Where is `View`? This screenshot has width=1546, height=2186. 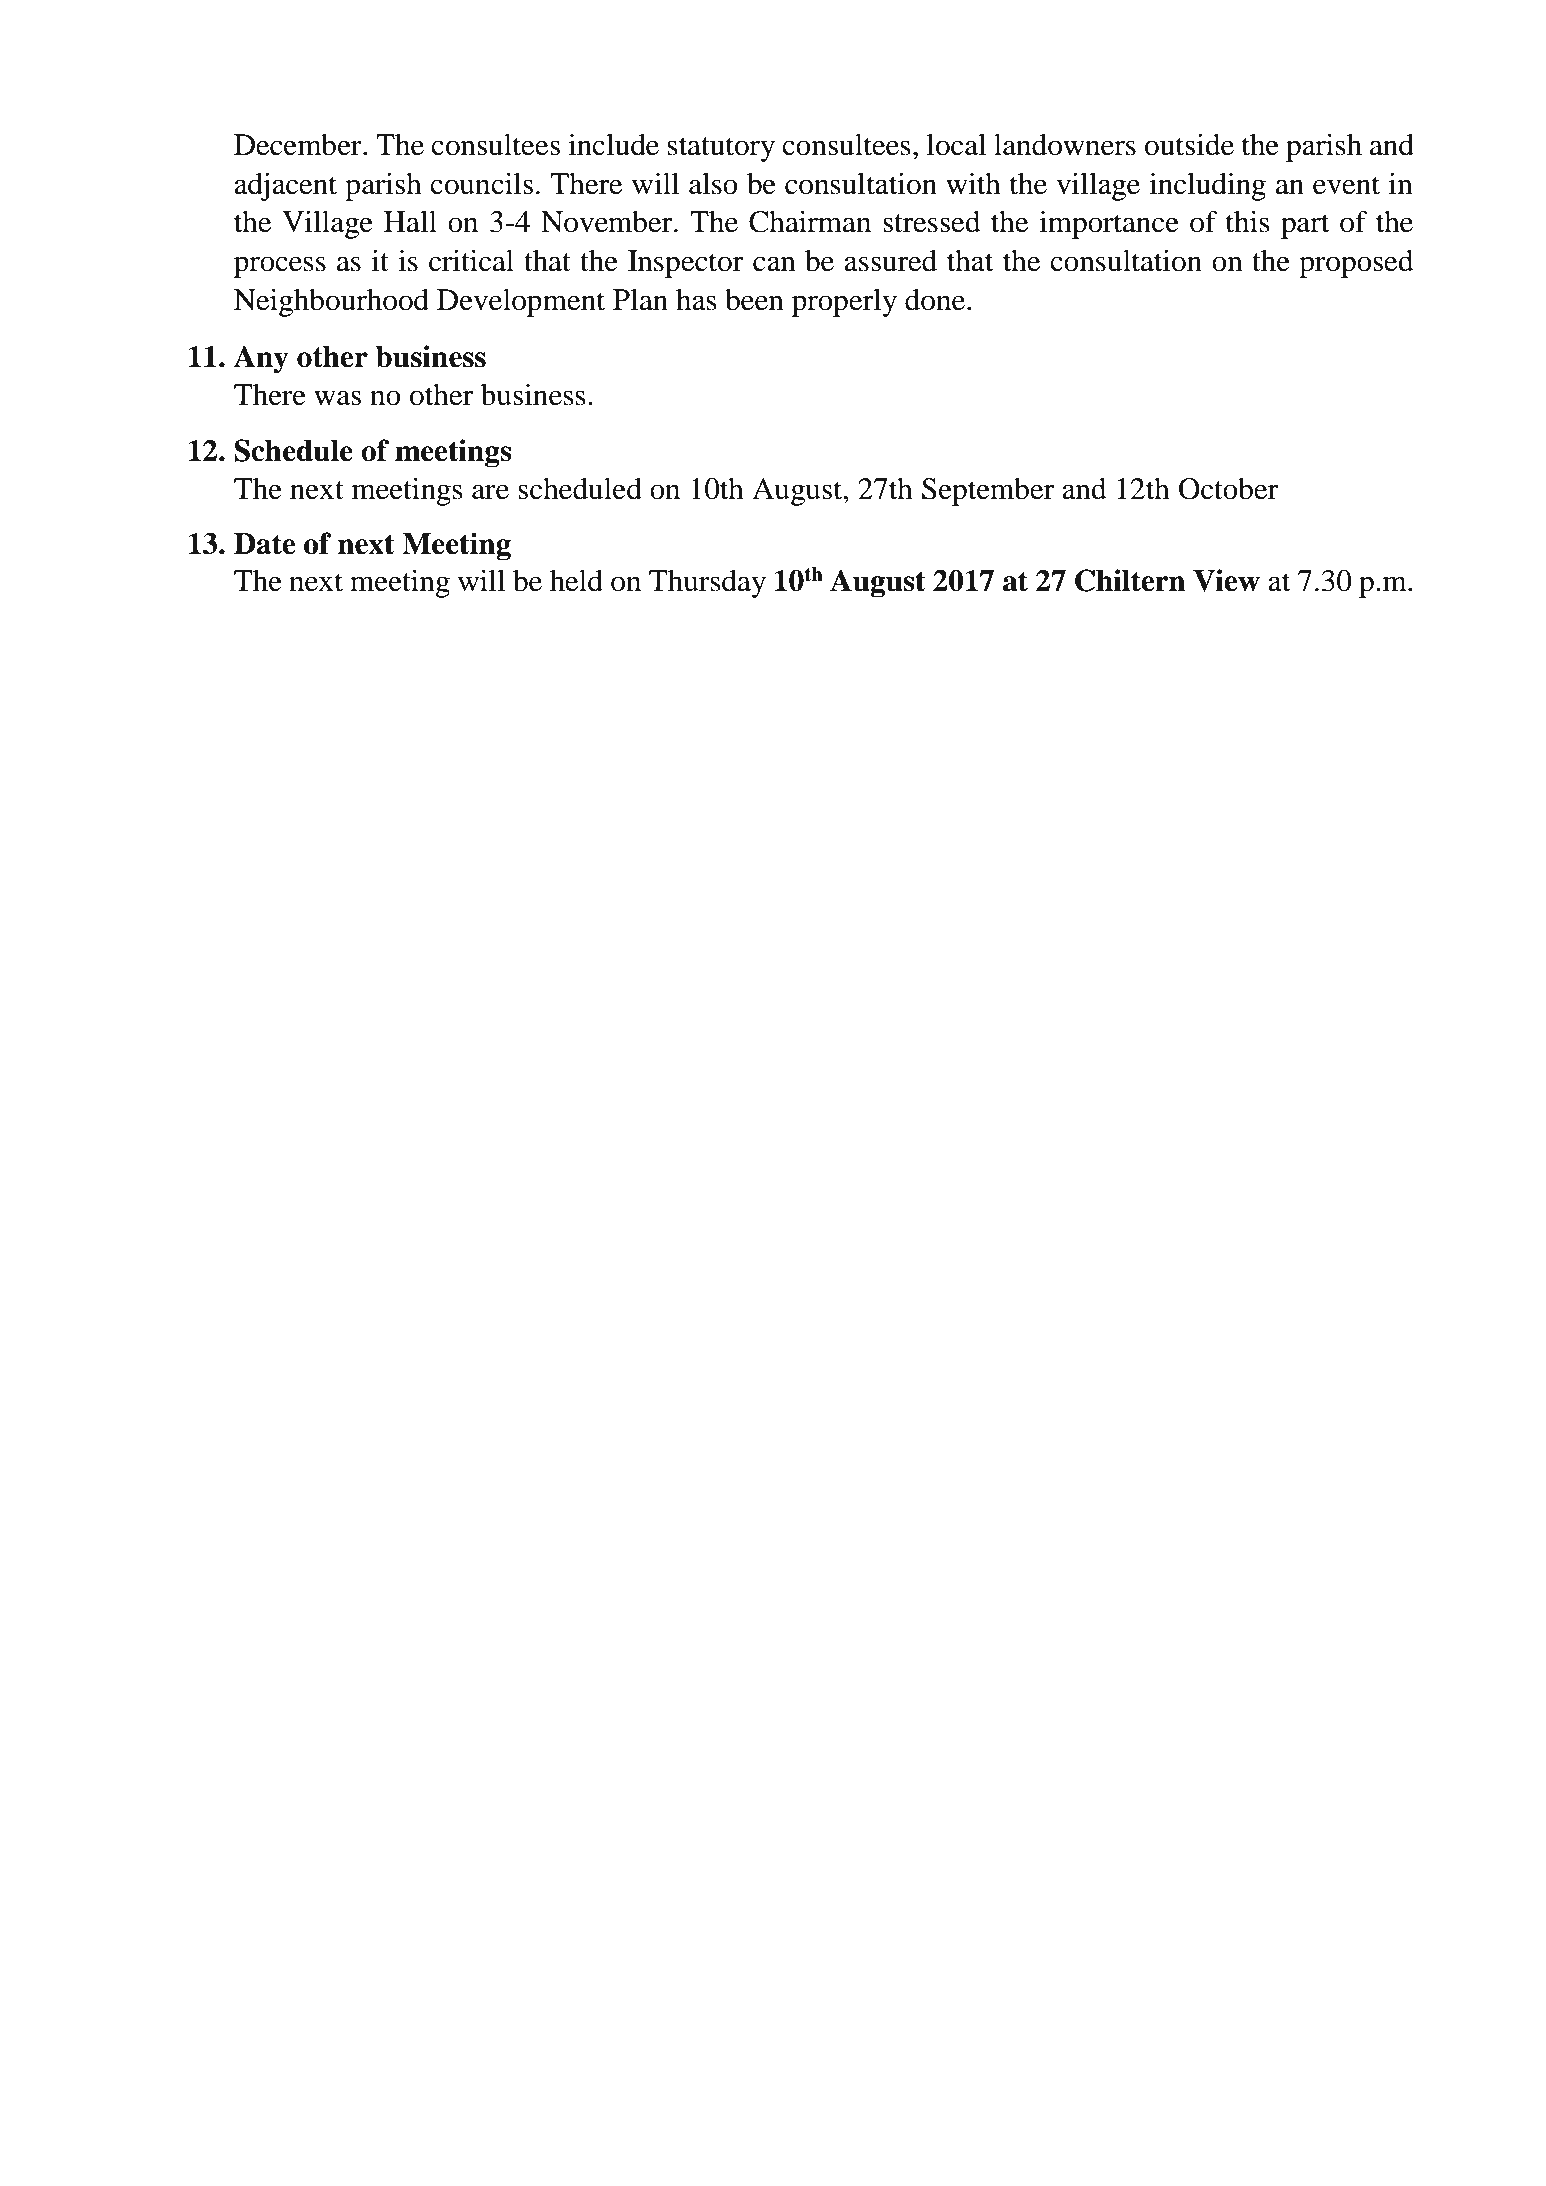
View is located at coordinates (1226, 580).
